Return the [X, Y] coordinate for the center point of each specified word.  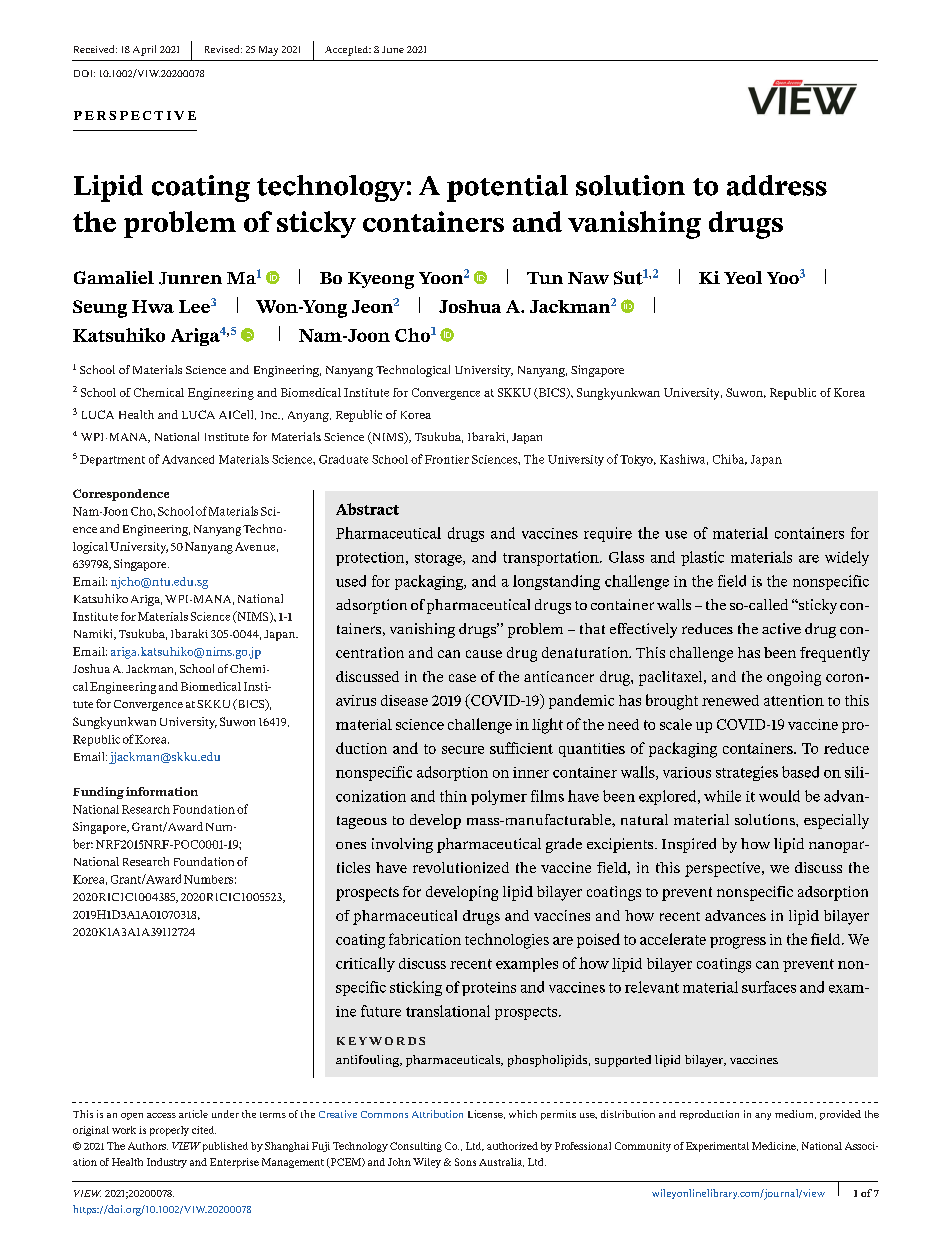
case [462, 678]
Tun [545, 278]
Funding [98, 793]
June [393, 49]
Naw [588, 278]
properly [169, 1131]
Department [112, 460]
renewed [730, 700]
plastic [702, 558]
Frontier [447, 459]
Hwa [153, 306]
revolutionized [461, 867]
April [144, 50]
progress [738, 943]
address [777, 185]
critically [365, 964]
